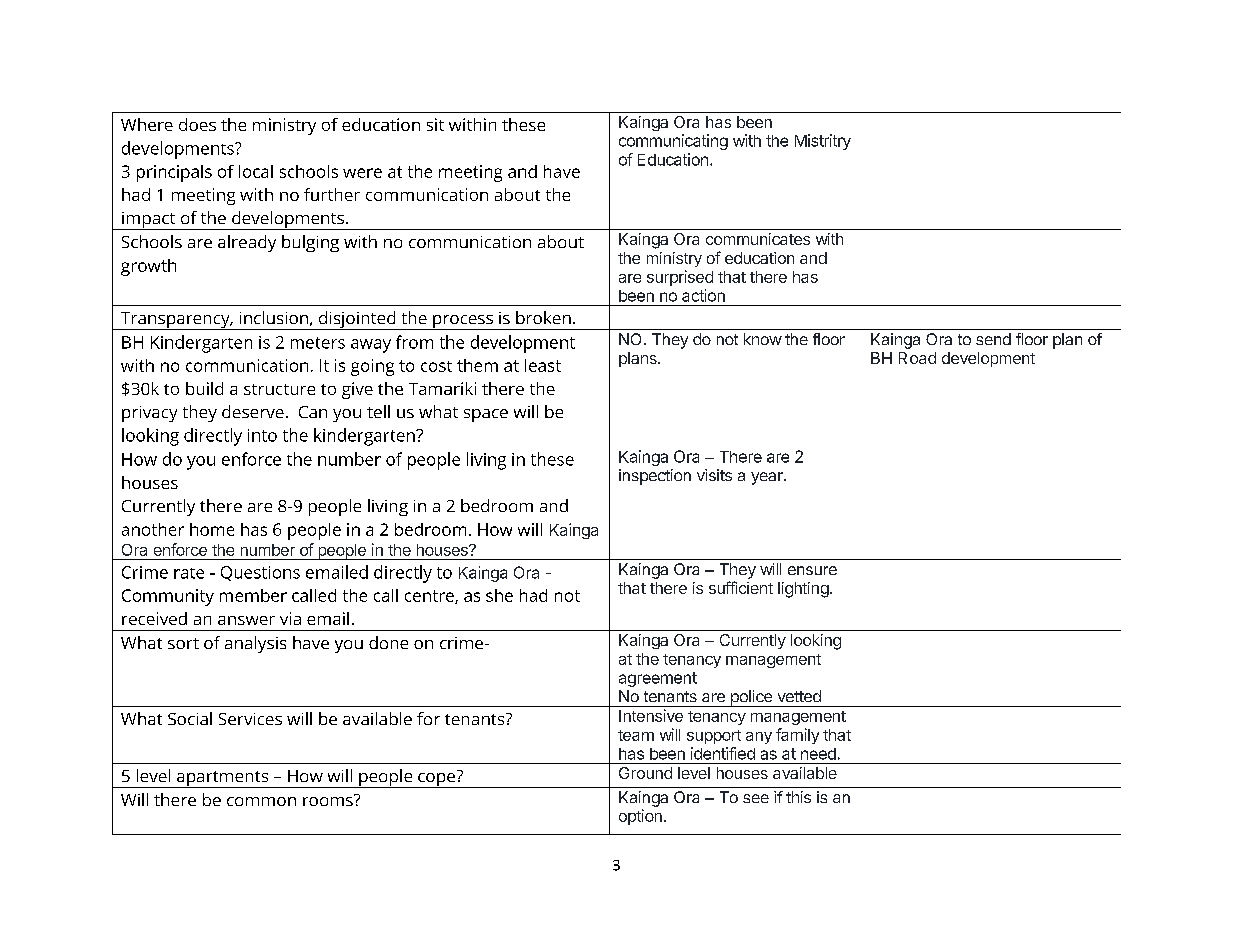 This screenshot has height=952, width=1233. What do you see at coordinates (768, 478) in the screenshot?
I see `year` at bounding box center [768, 478].
